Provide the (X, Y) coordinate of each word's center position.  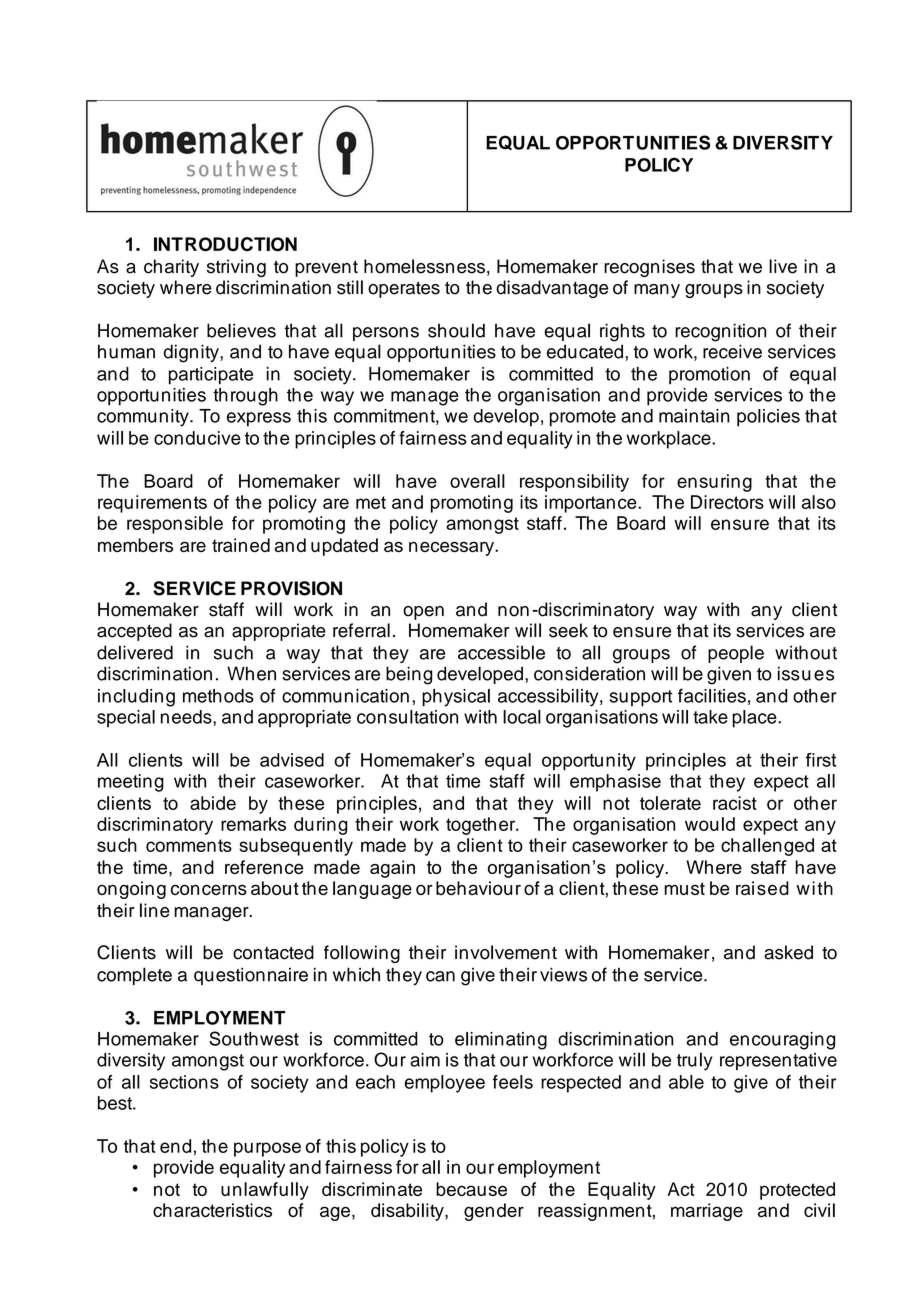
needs (187, 717)
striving (236, 268)
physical (456, 698)
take (710, 717)
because (471, 1189)
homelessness (424, 266)
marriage (707, 1212)
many (657, 291)
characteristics (212, 1210)
